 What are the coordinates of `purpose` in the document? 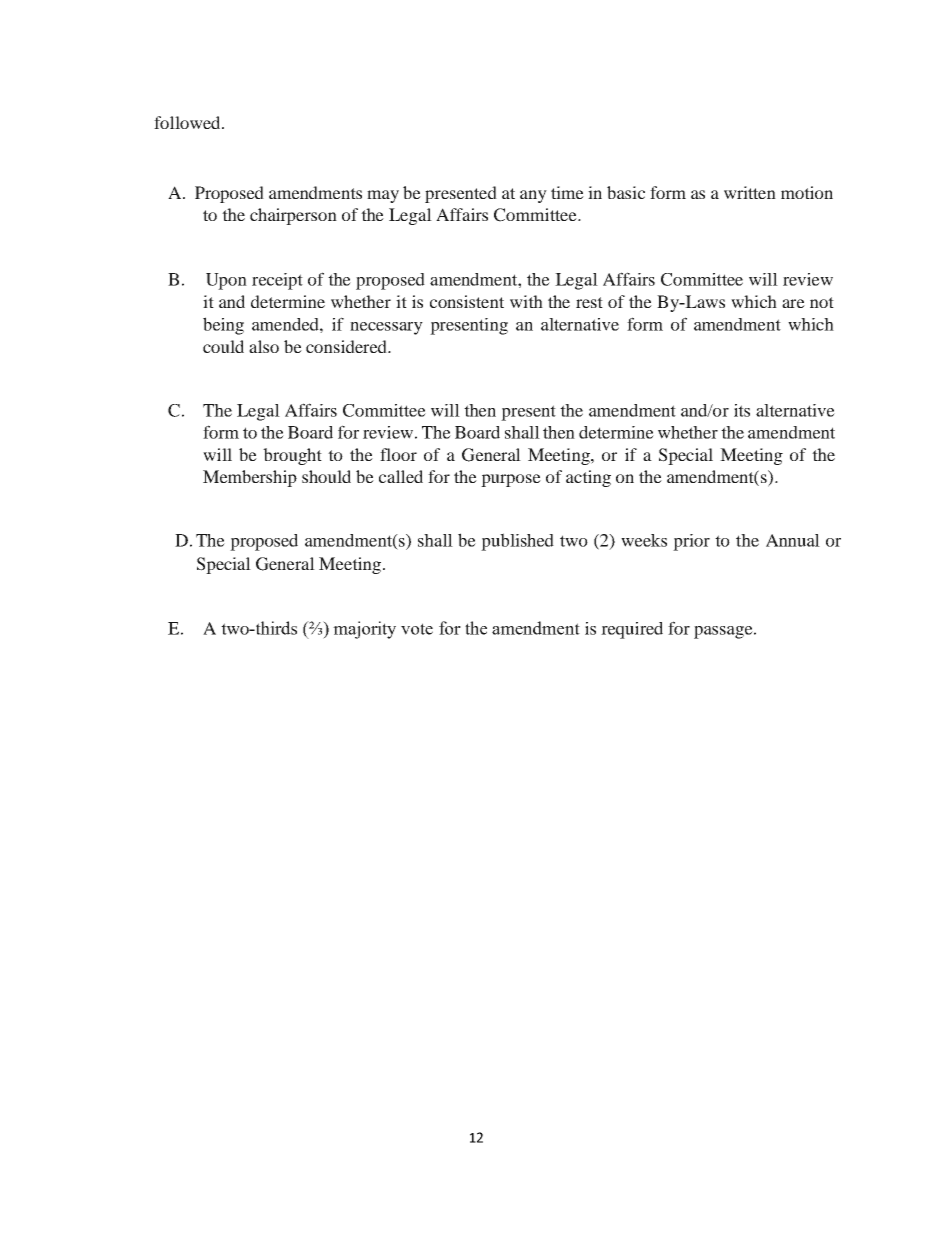 It's located at (511, 480).
